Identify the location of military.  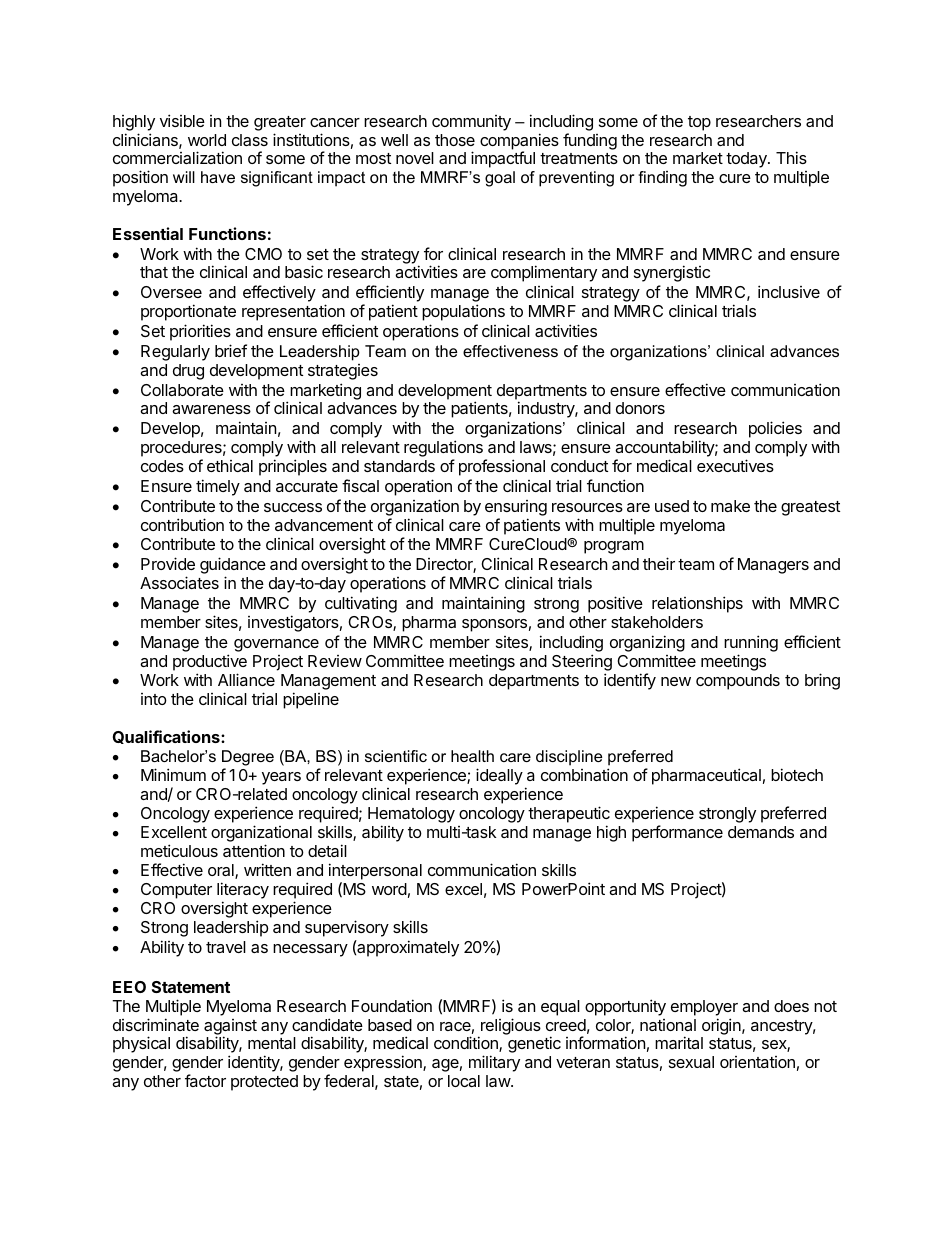
(494, 1063).
